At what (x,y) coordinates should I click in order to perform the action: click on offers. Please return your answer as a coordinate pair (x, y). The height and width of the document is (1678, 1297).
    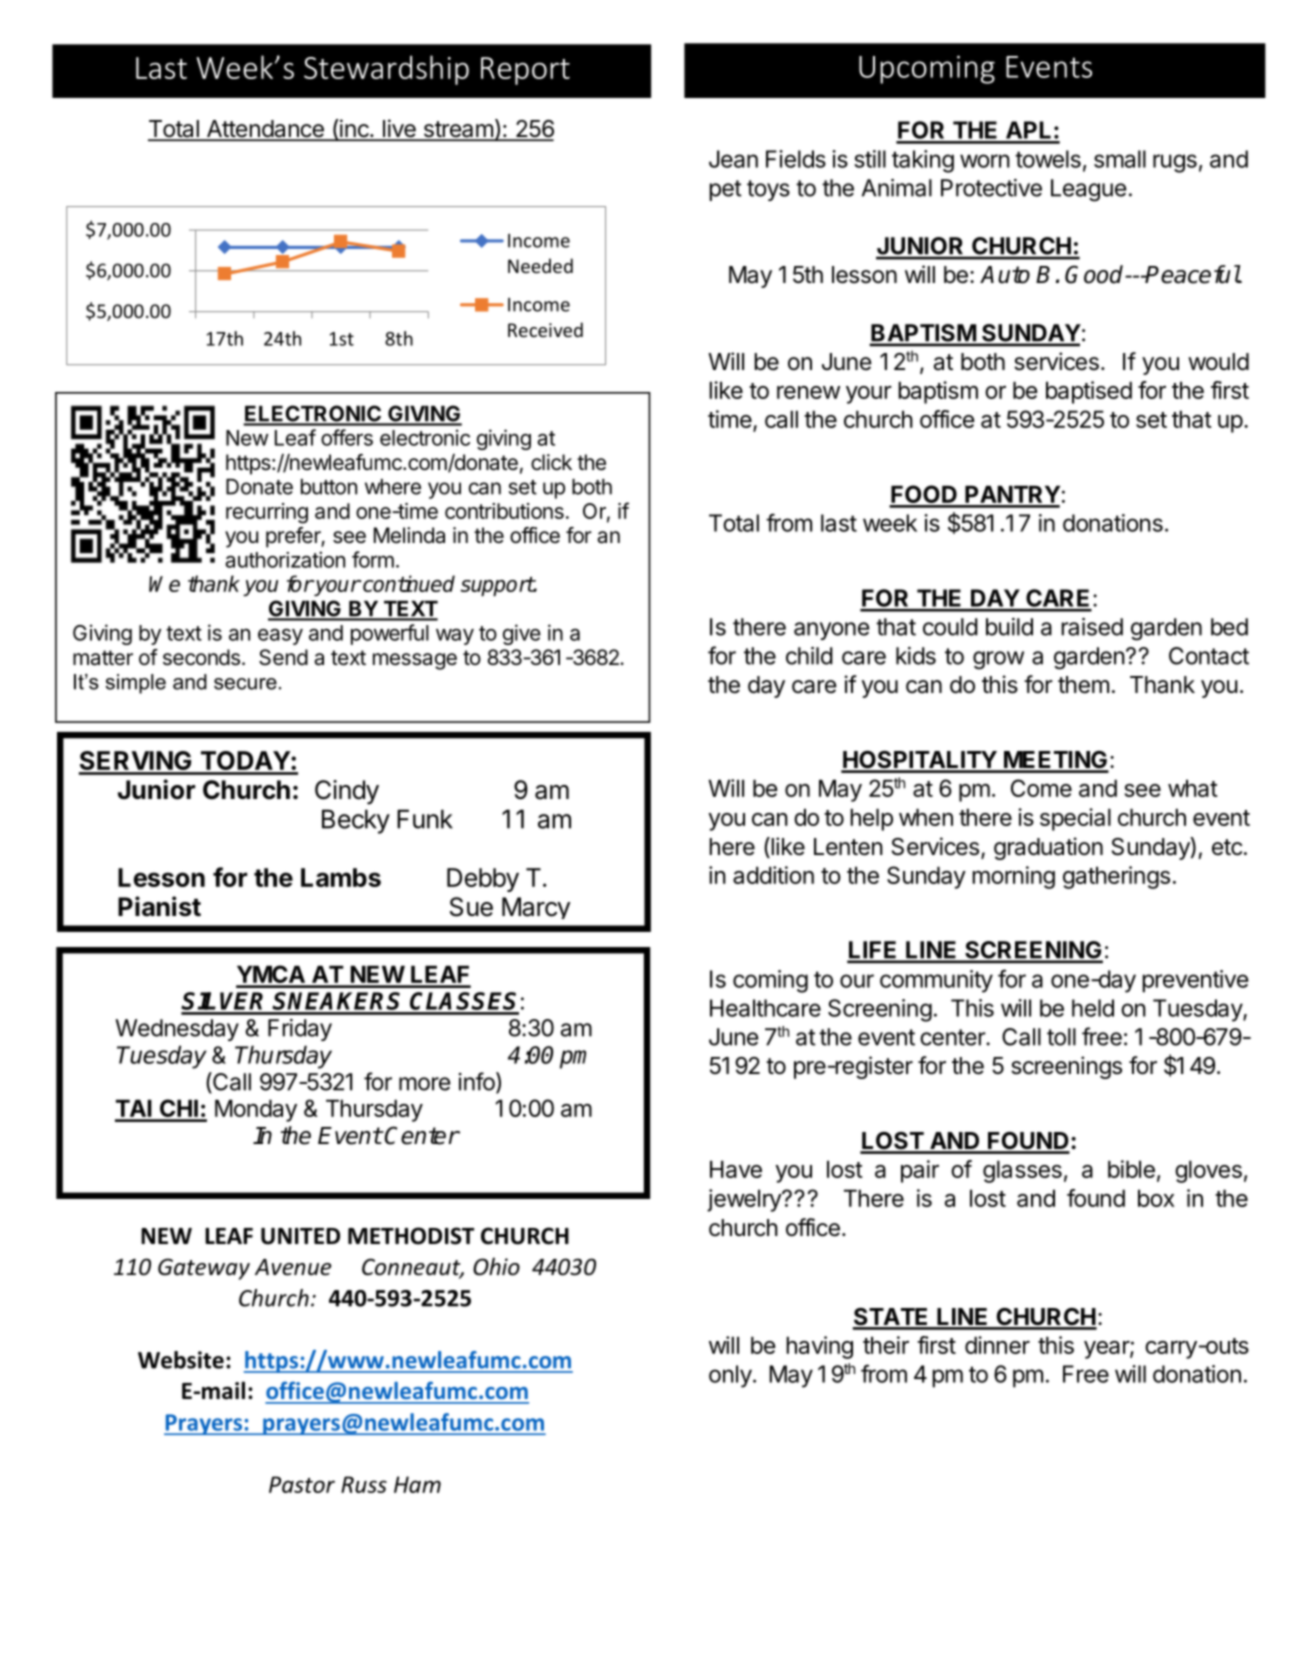
    Looking at the image, I should click on (347, 437).
